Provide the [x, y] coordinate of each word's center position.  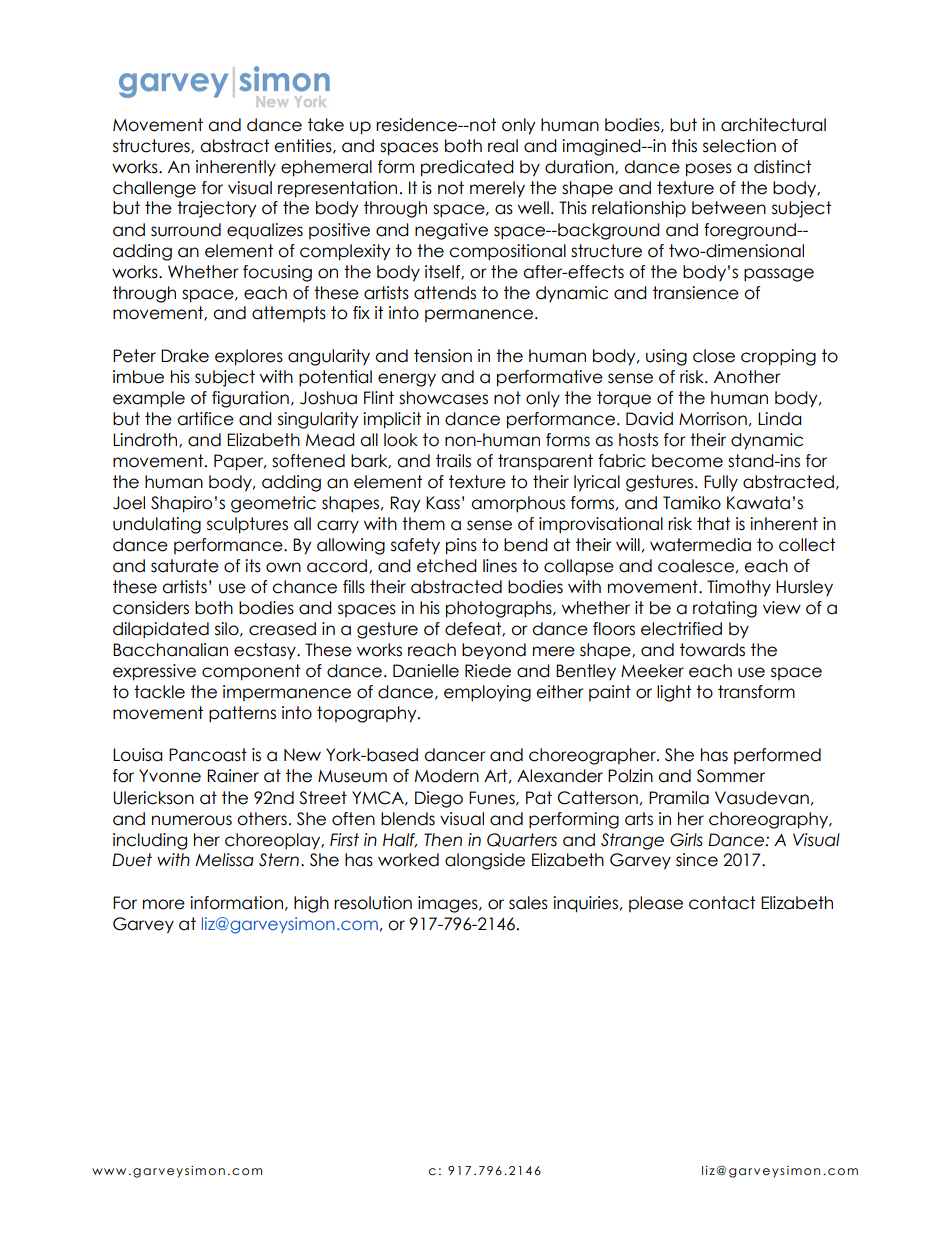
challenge [154, 189]
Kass [443, 503]
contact [722, 903]
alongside [485, 861]
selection [739, 146]
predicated [467, 168]
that [713, 524]
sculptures [247, 525]
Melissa [224, 860]
